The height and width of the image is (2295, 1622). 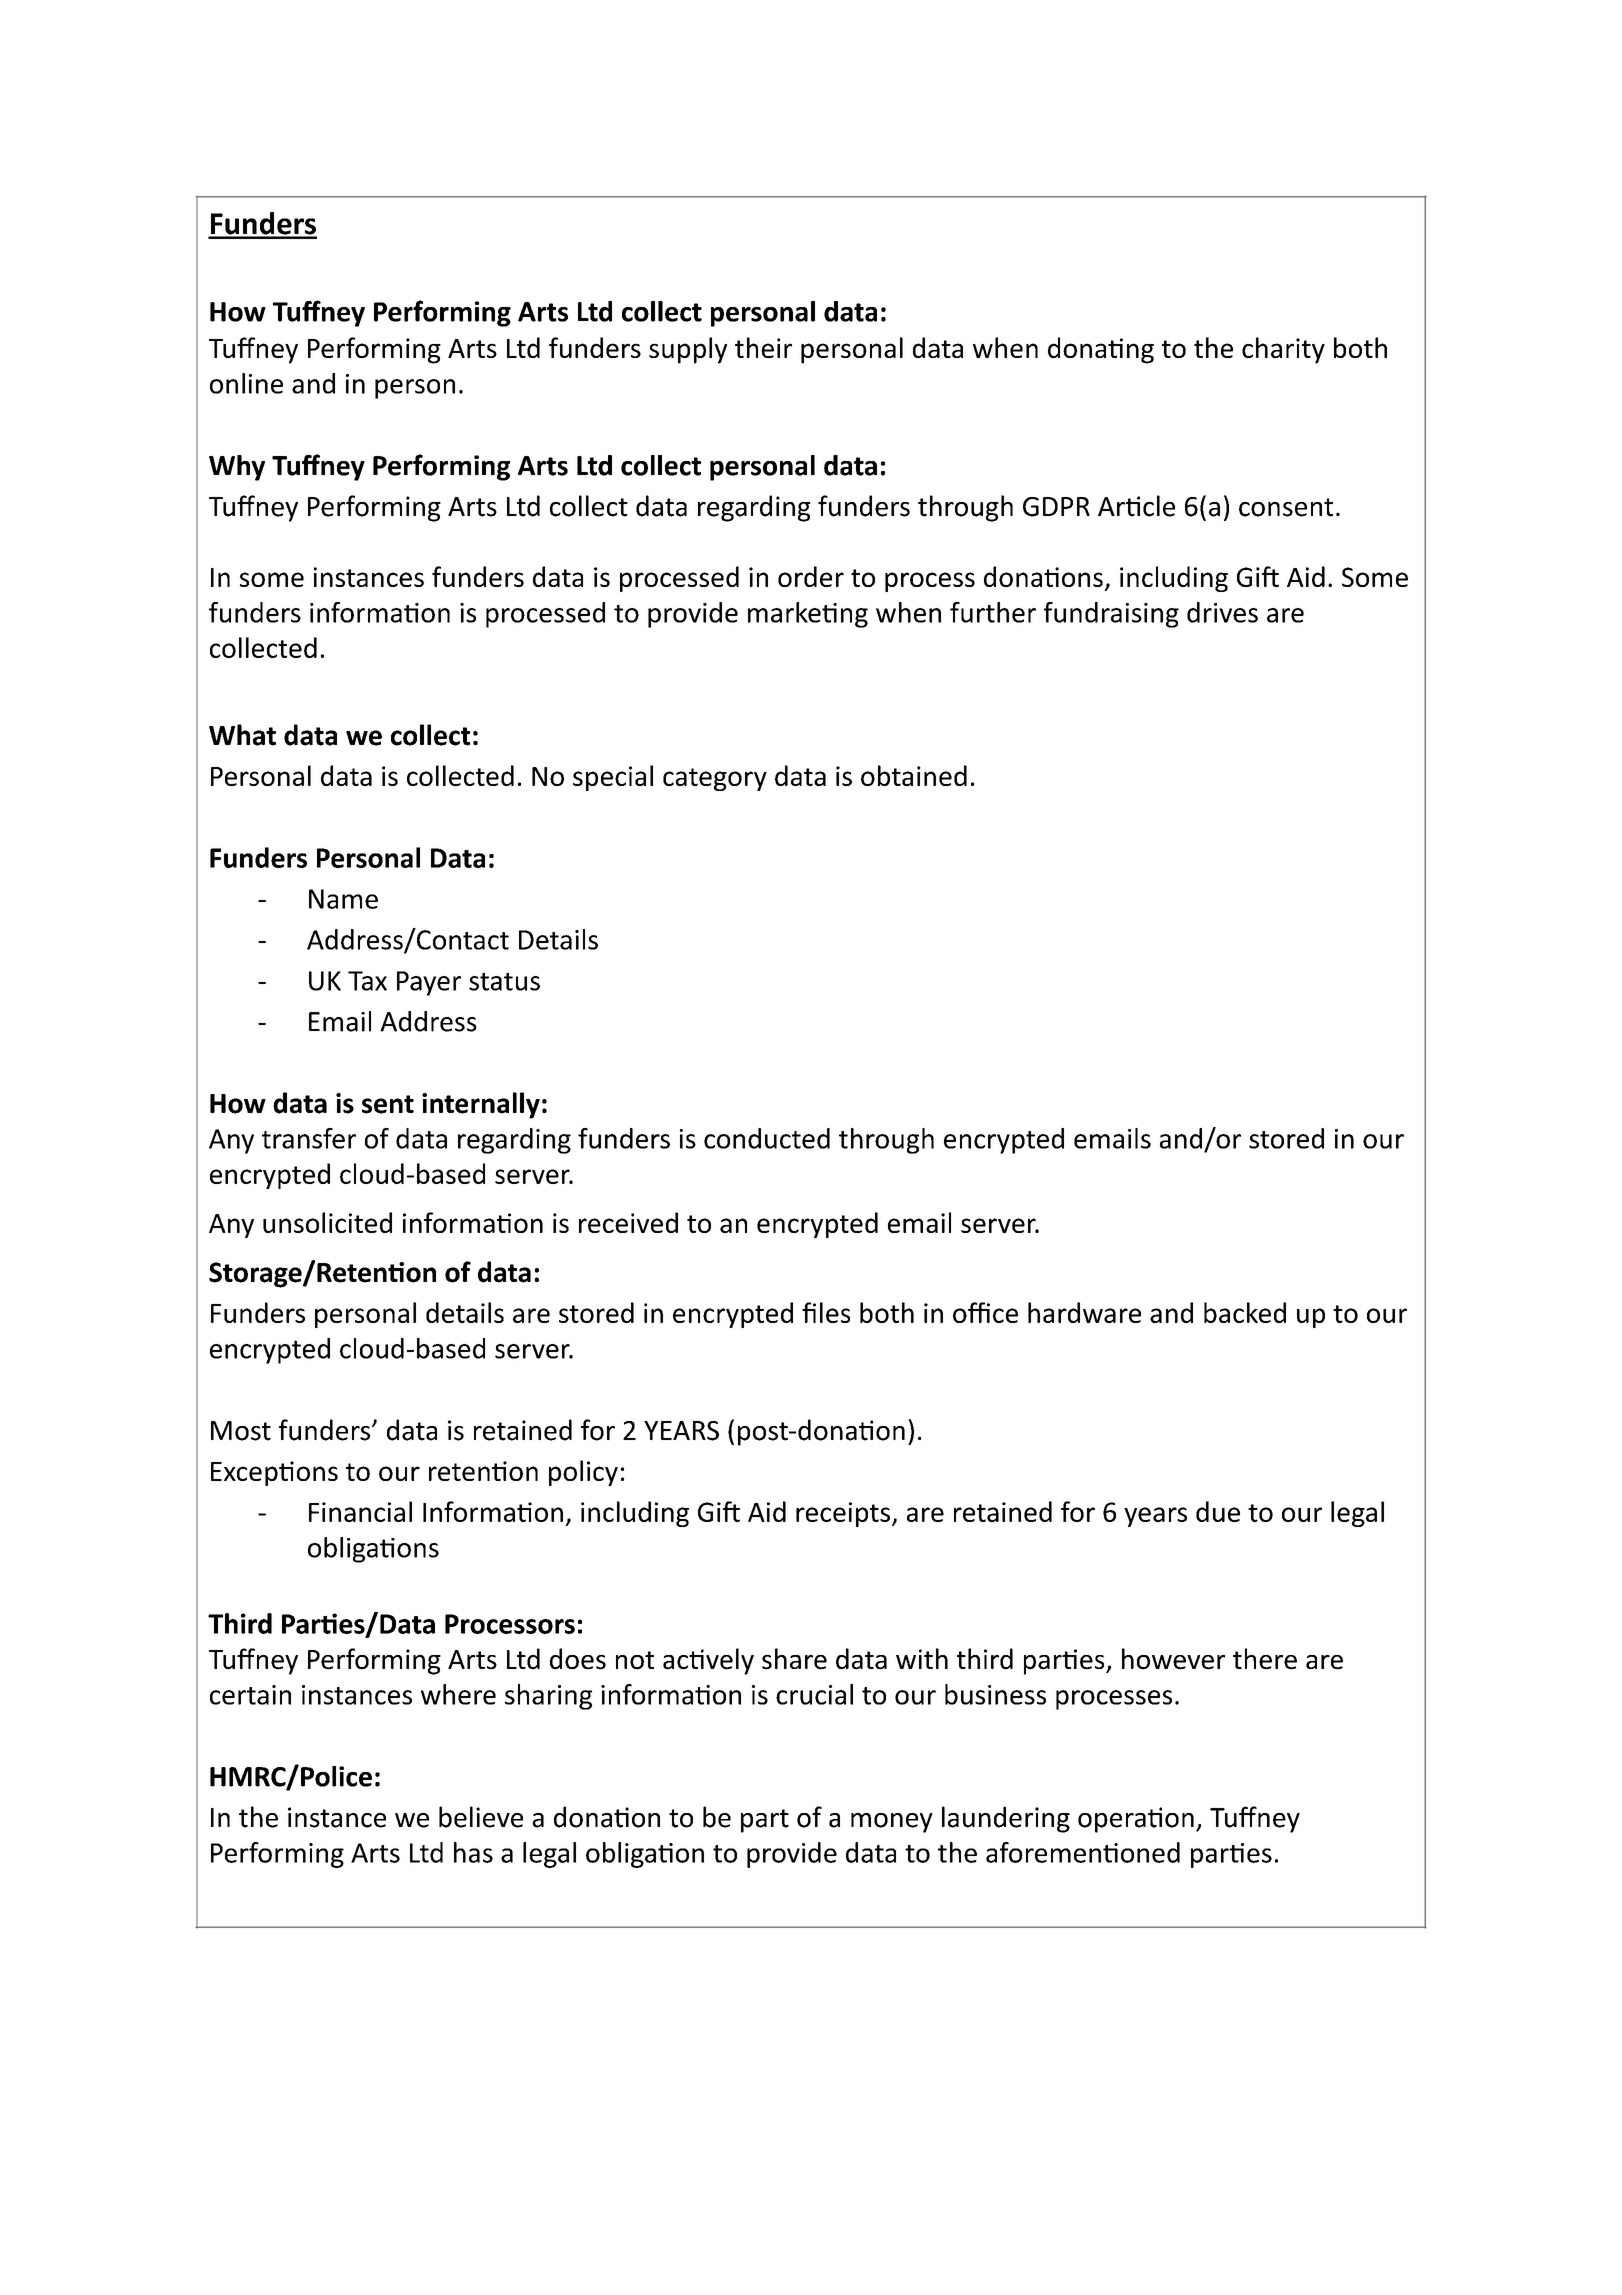 What do you see at coordinates (246, 383) in the image?
I see `online` at bounding box center [246, 383].
